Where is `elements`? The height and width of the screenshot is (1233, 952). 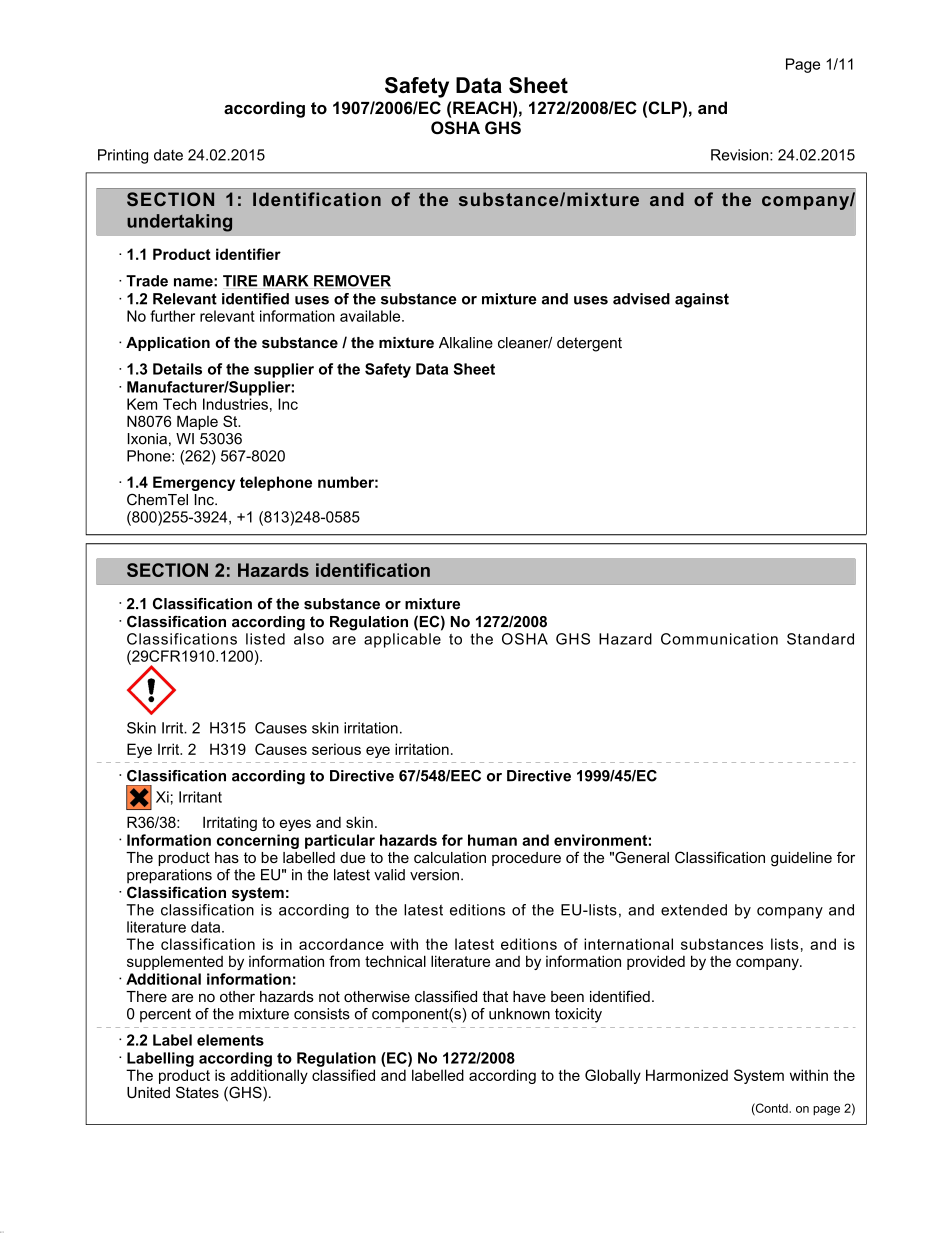 elements is located at coordinates (230, 1040).
